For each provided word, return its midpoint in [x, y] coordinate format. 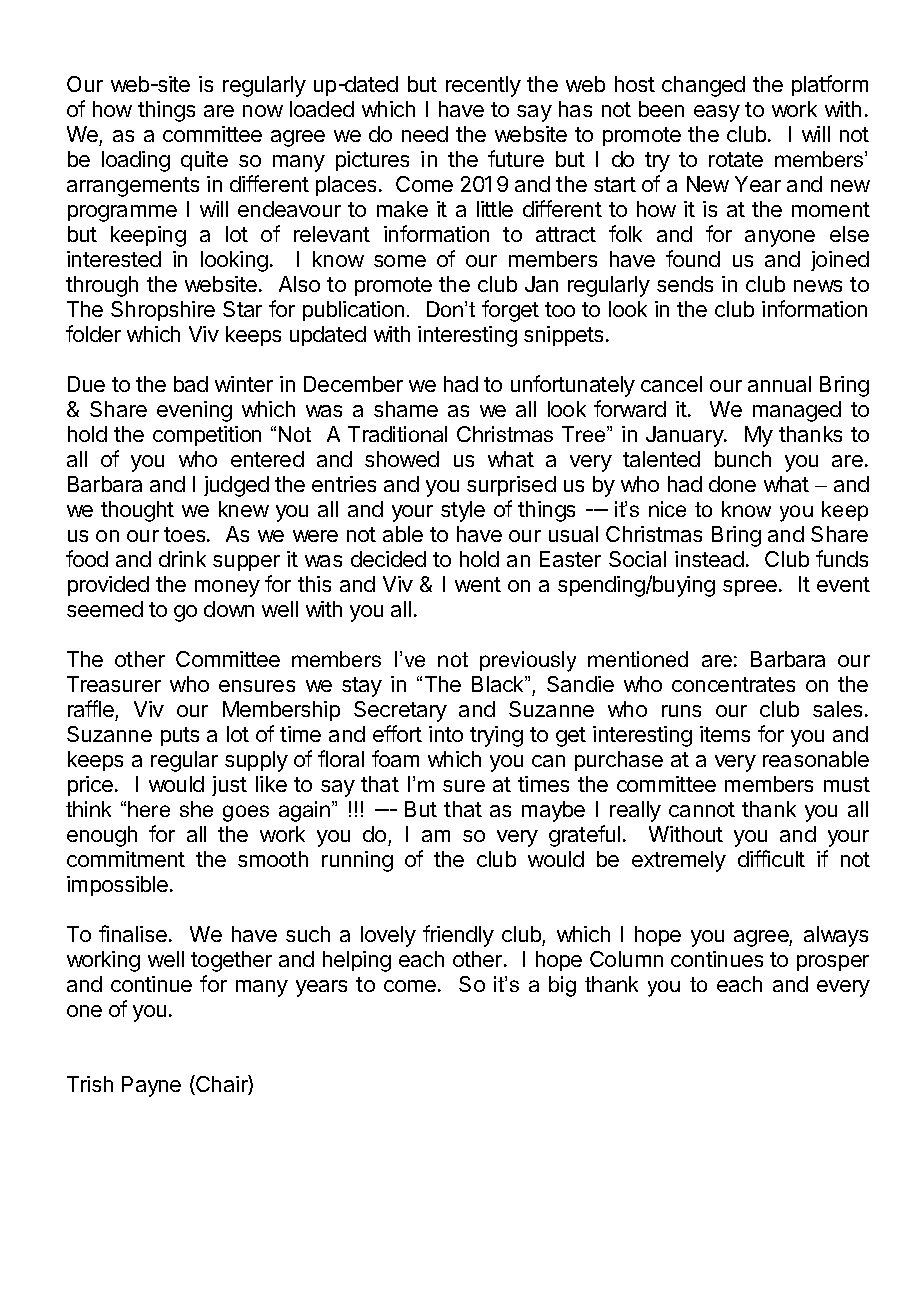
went [478, 584]
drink [182, 559]
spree [750, 588]
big [562, 986]
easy [717, 113]
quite [204, 161]
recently [483, 86]
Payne [151, 1086]
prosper [833, 963]
